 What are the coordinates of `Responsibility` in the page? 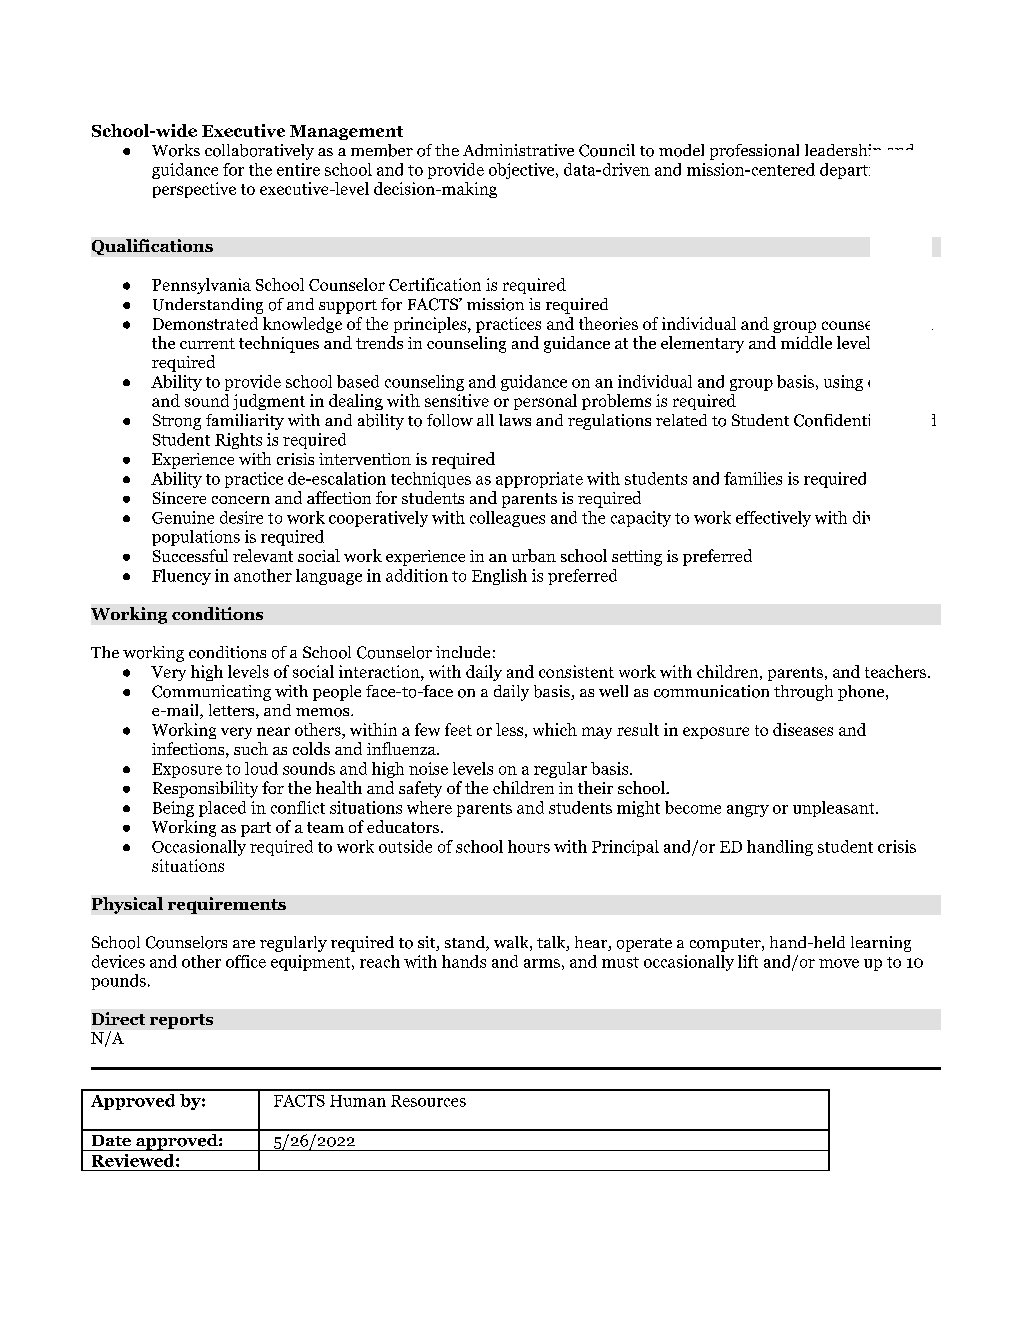 It's located at (205, 789).
